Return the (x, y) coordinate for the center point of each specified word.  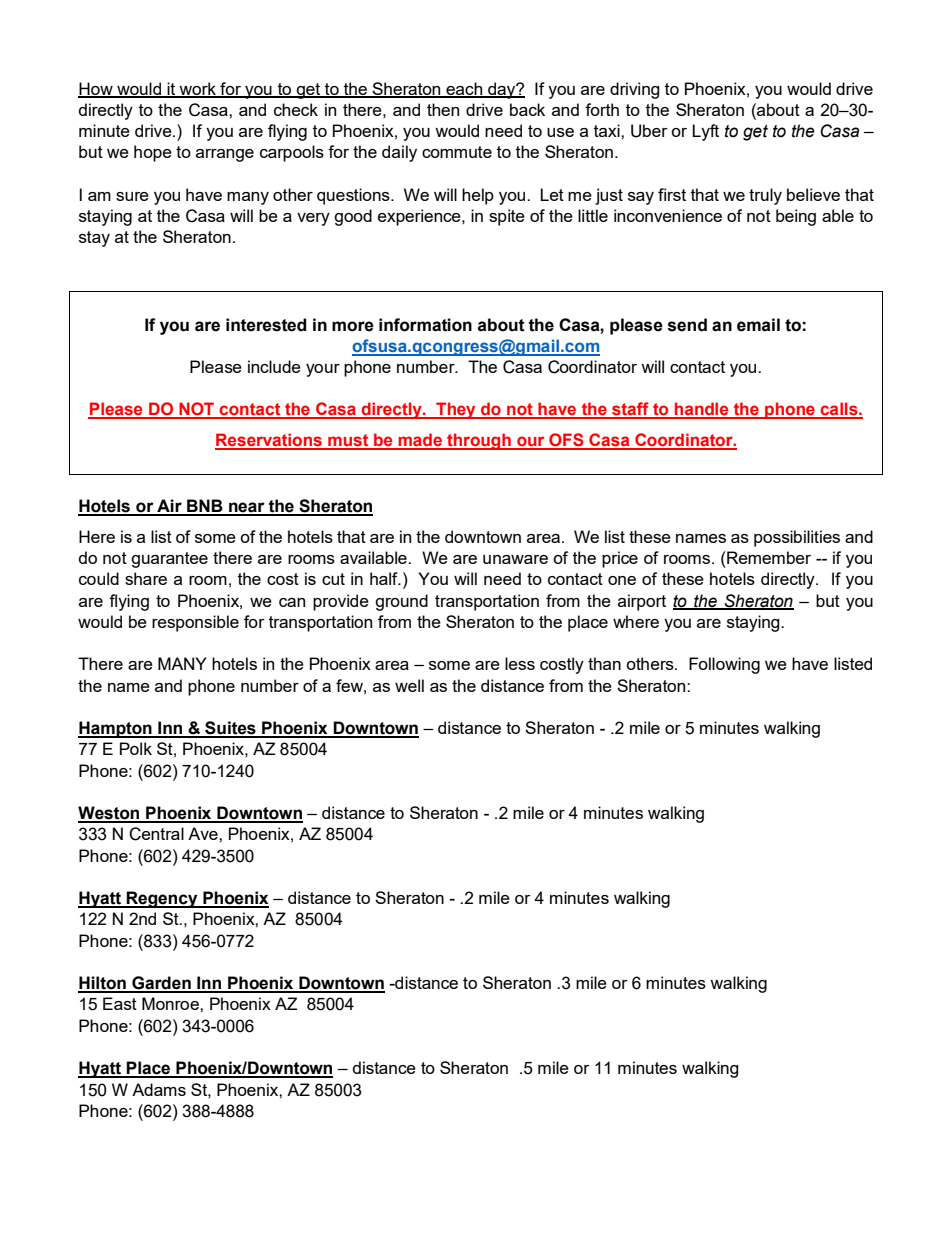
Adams (159, 1089)
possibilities (797, 538)
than (604, 663)
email (758, 325)
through (479, 441)
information (425, 325)
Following (724, 665)
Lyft (705, 132)
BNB (205, 507)
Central (156, 834)
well (409, 685)
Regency (162, 899)
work (198, 89)
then (443, 109)
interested (266, 325)
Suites (230, 729)
